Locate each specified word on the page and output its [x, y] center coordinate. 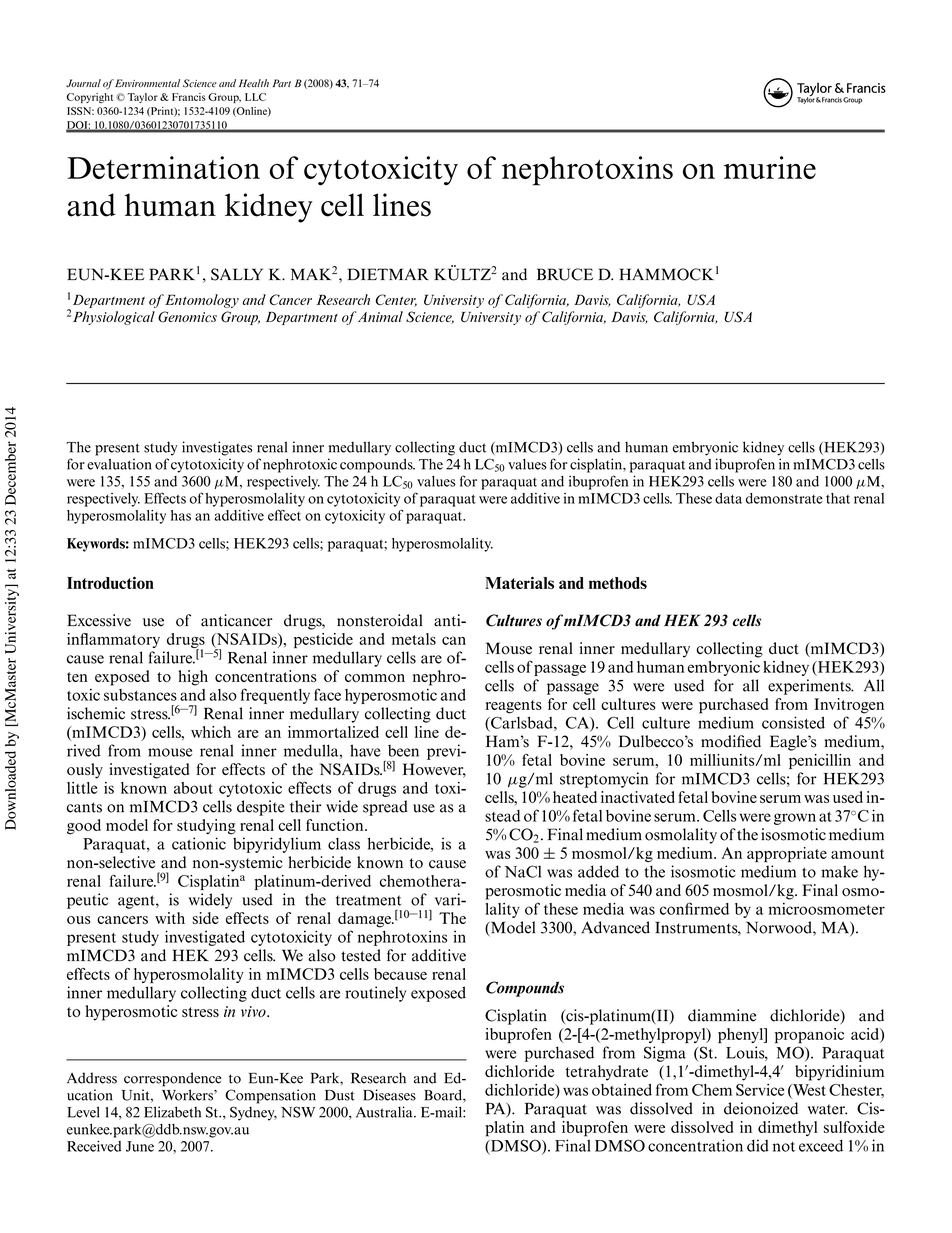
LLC [255, 97]
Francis [189, 97]
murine [770, 167]
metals [414, 639]
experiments [810, 687]
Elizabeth [172, 1112]
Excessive [99, 620]
